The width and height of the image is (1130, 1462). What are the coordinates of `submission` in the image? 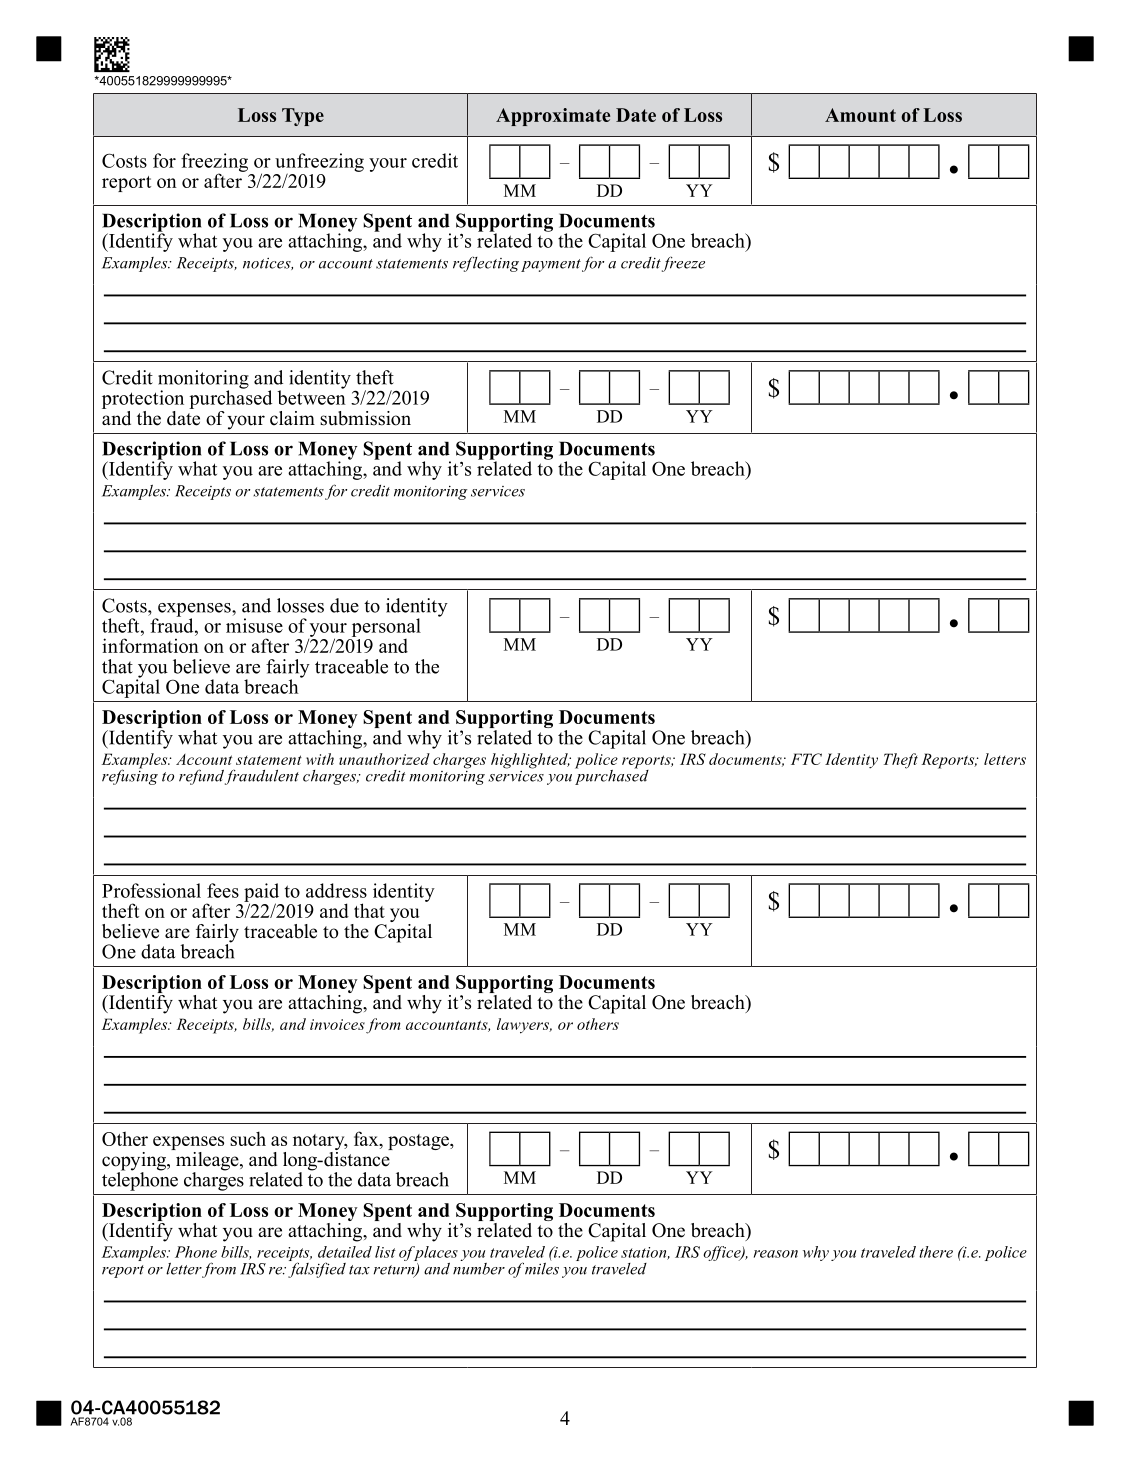 It's located at (365, 418).
